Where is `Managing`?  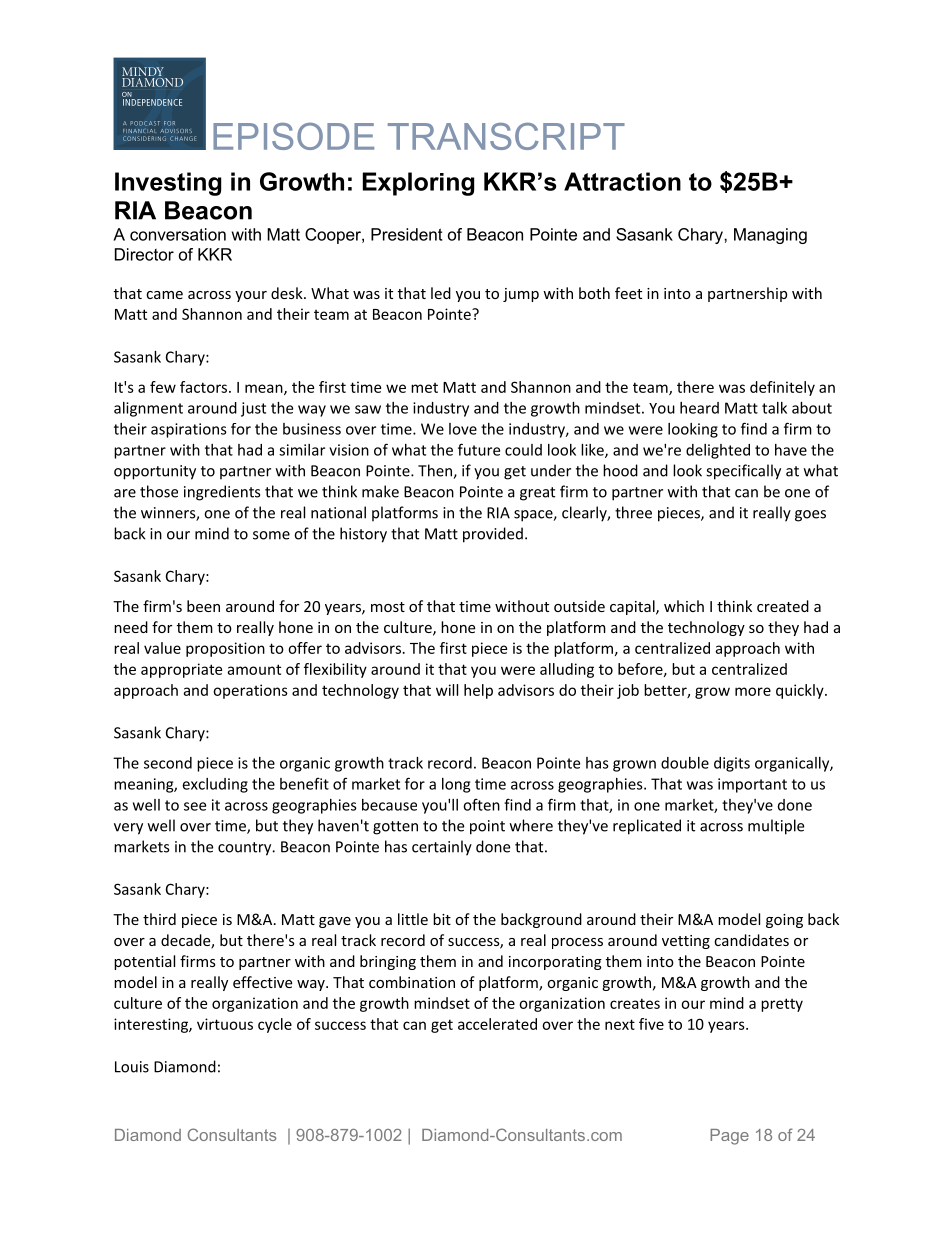
Managing is located at coordinates (770, 236).
